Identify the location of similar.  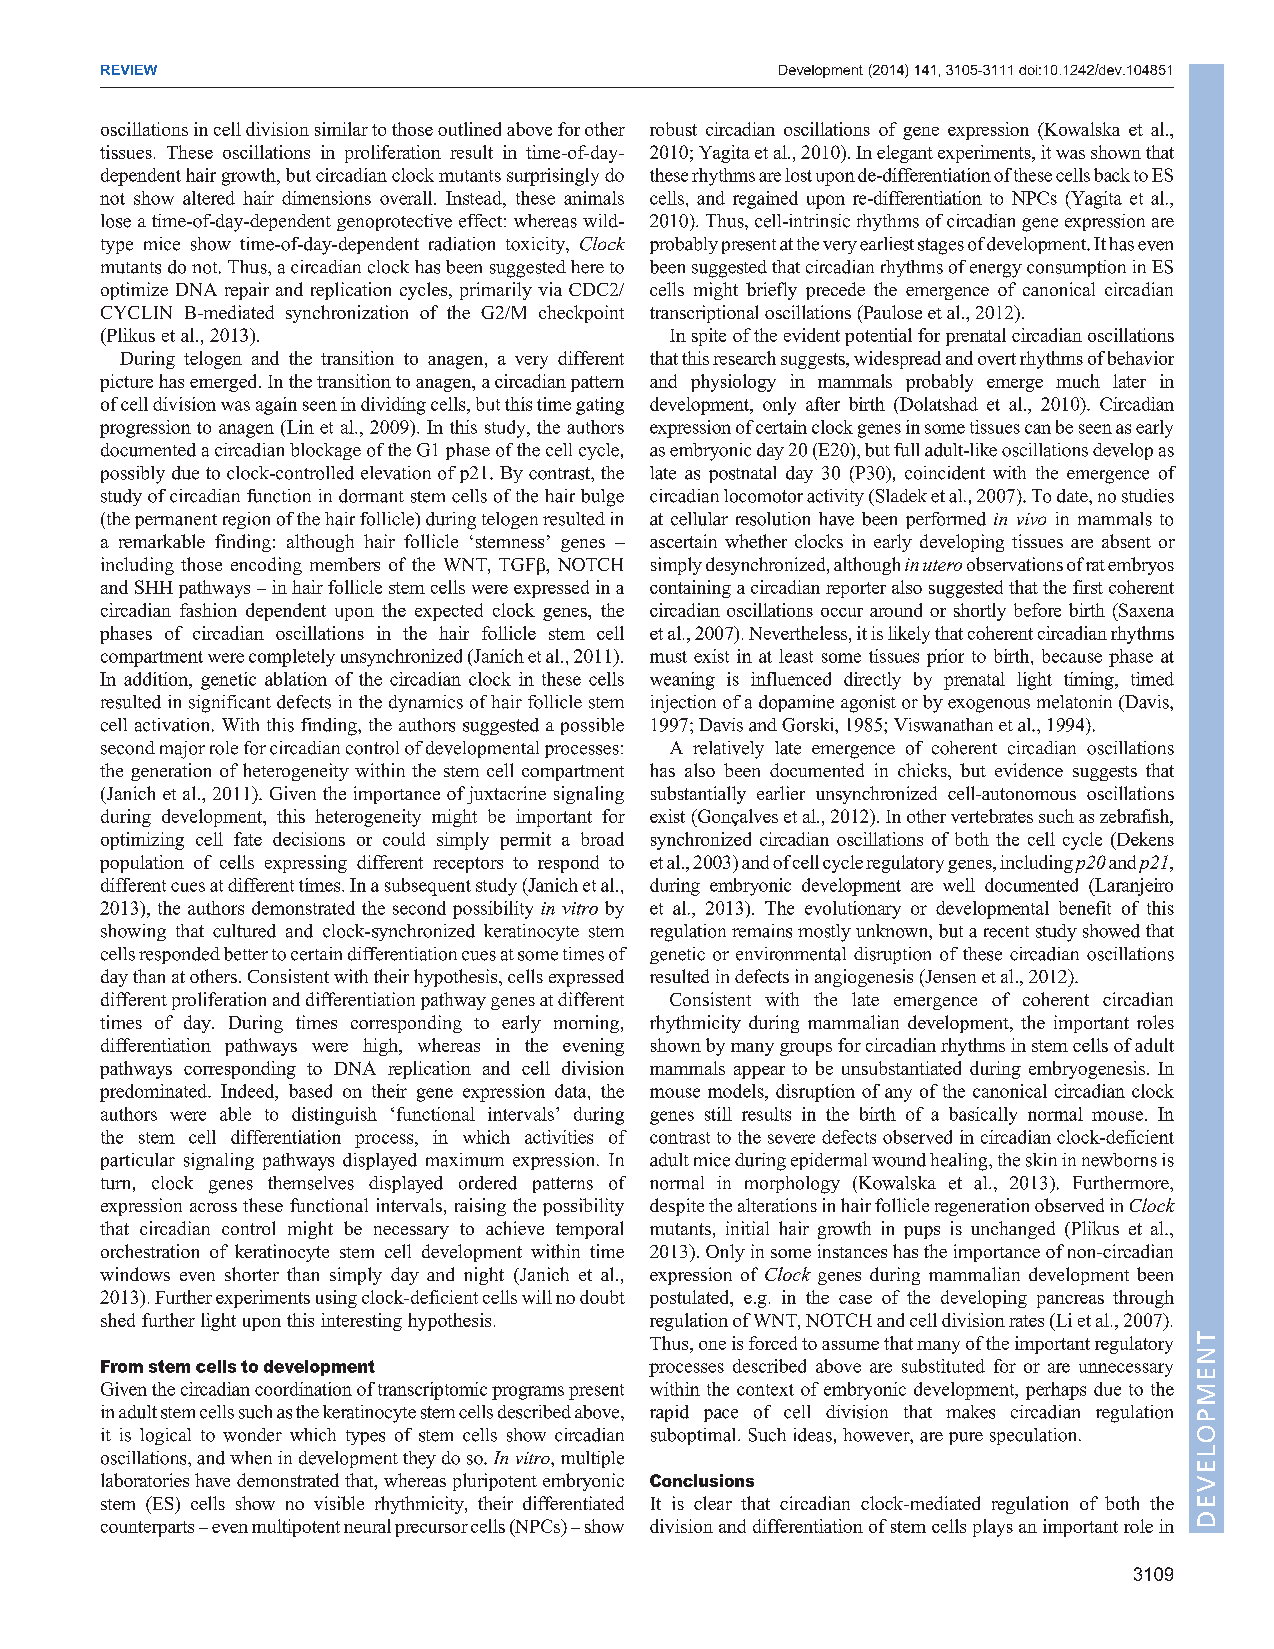
(341, 129).
